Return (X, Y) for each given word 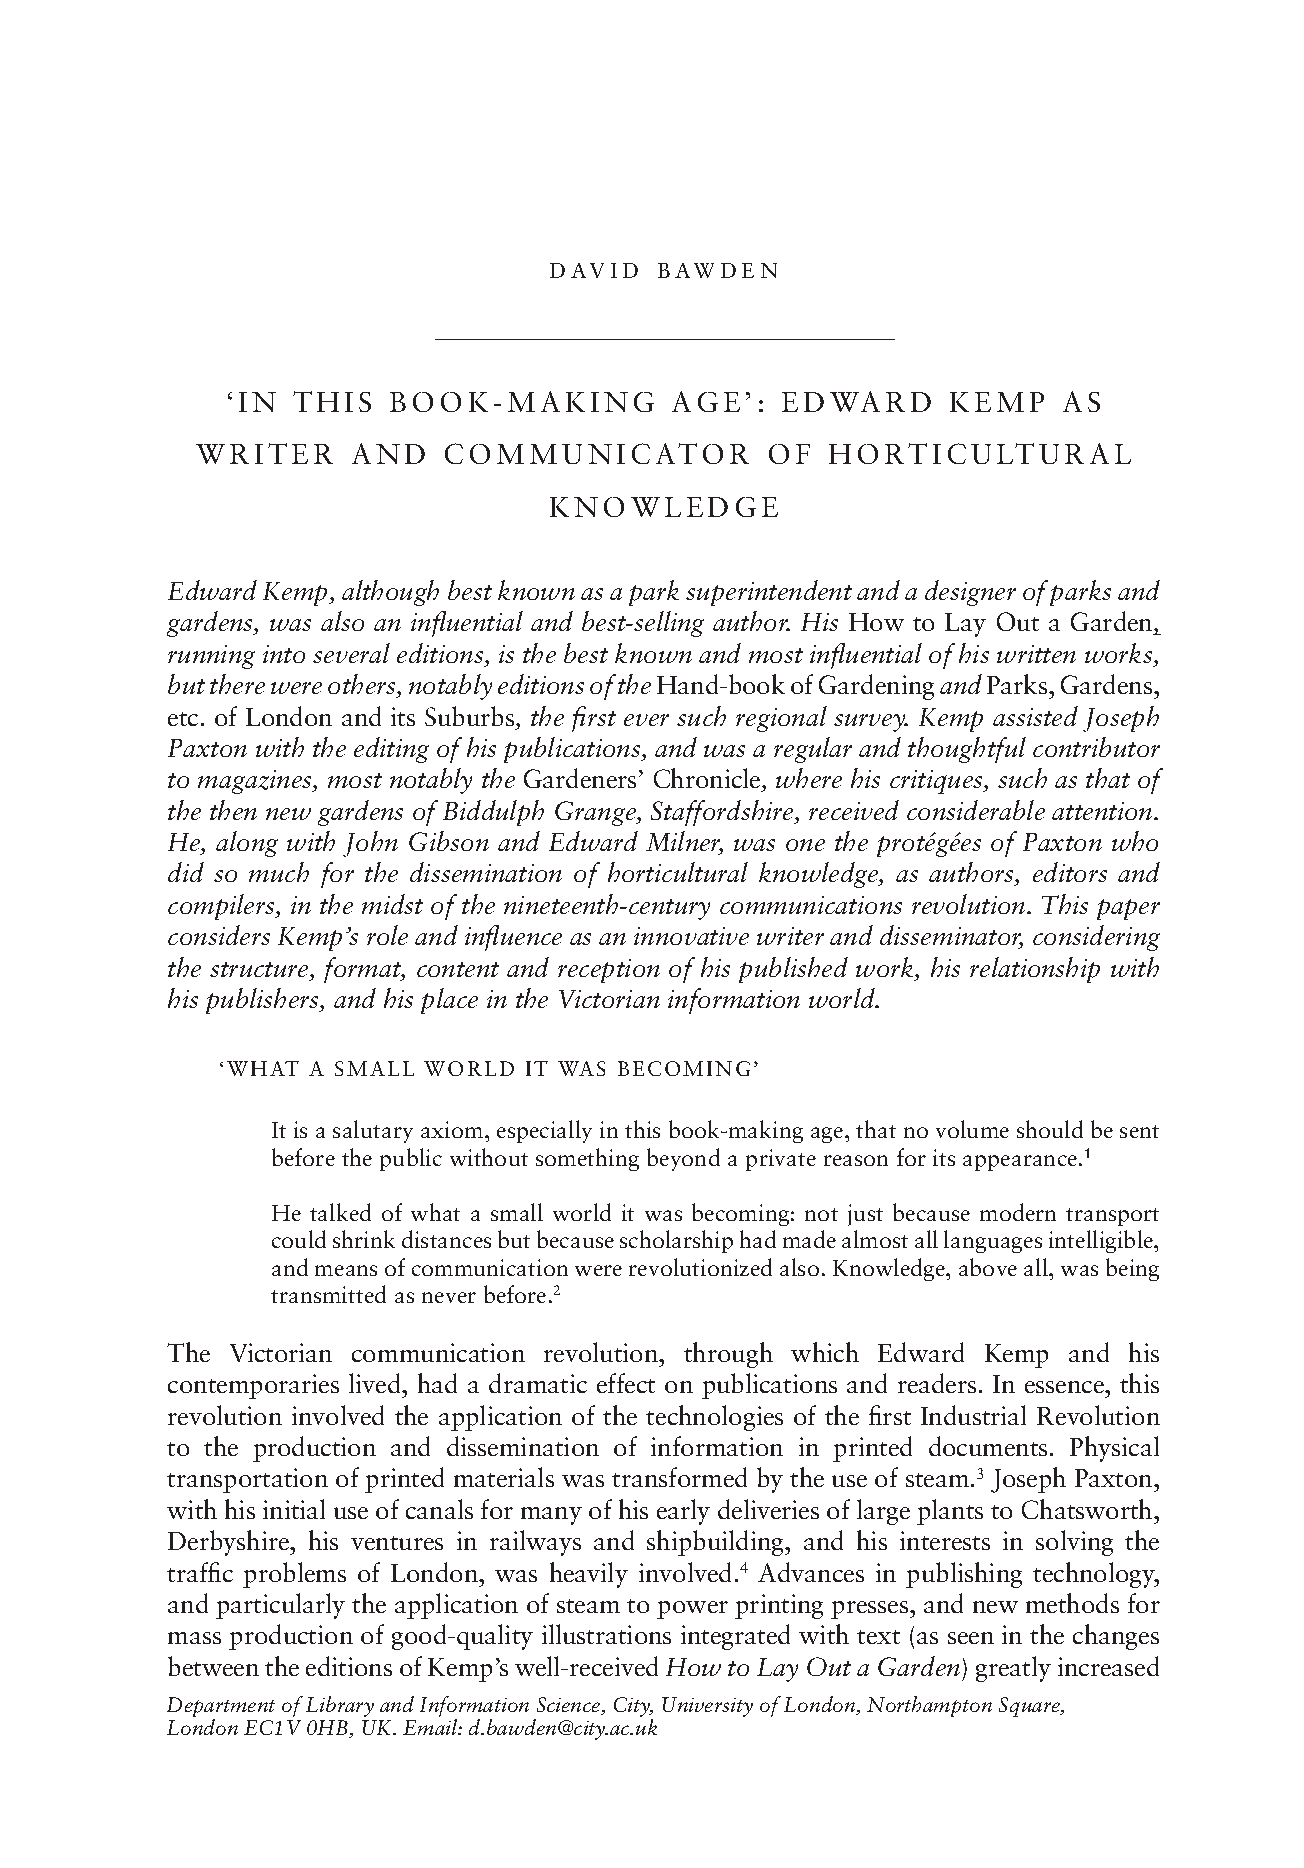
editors (1070, 872)
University (707, 1707)
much (279, 872)
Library (340, 1706)
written (1036, 654)
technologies (714, 1418)
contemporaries (253, 1386)
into (284, 654)
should (1050, 1129)
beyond (683, 1159)
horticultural (678, 872)
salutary (373, 1131)
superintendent (769, 593)
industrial (973, 1415)
